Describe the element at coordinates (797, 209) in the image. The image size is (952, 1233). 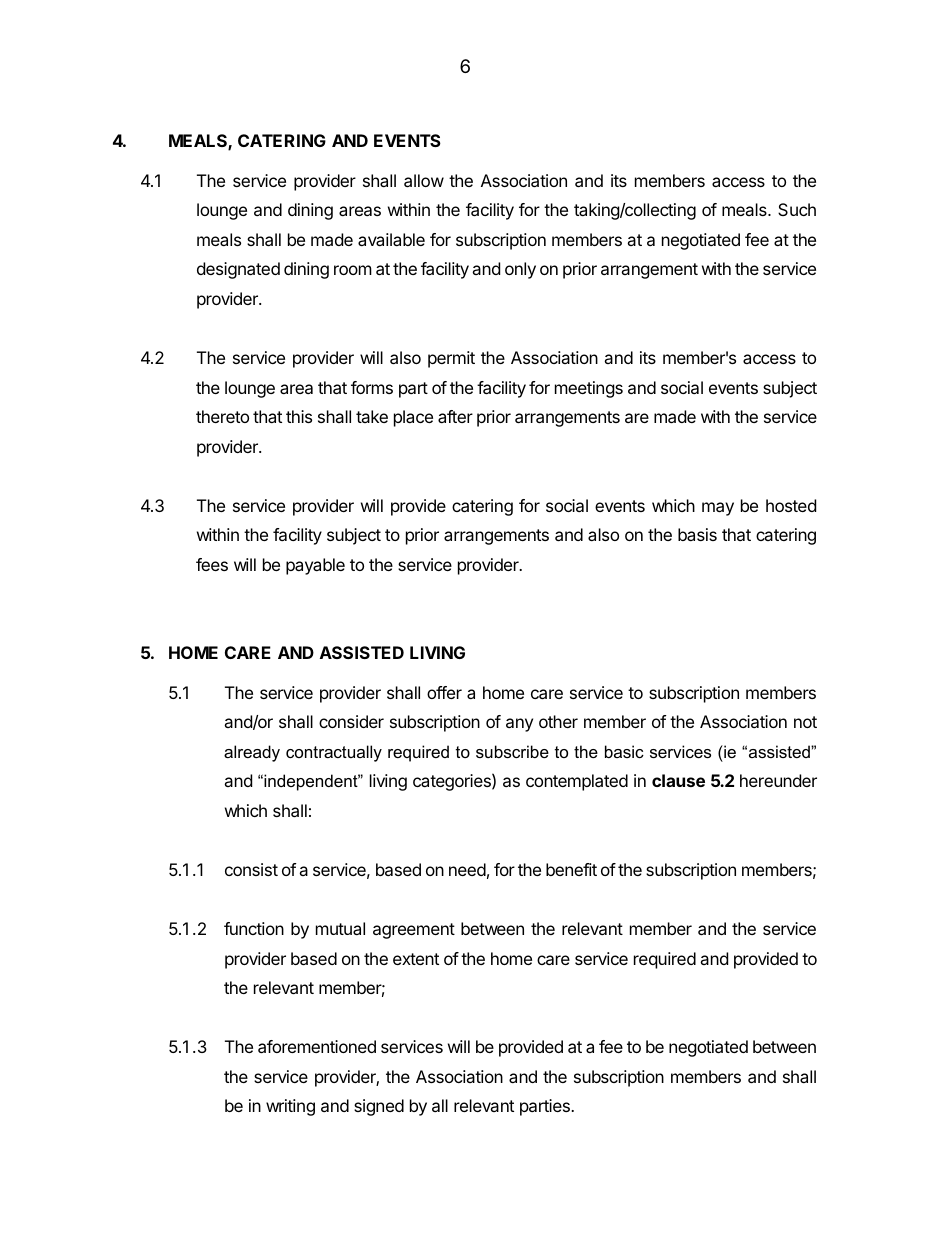
I see `Such` at that location.
